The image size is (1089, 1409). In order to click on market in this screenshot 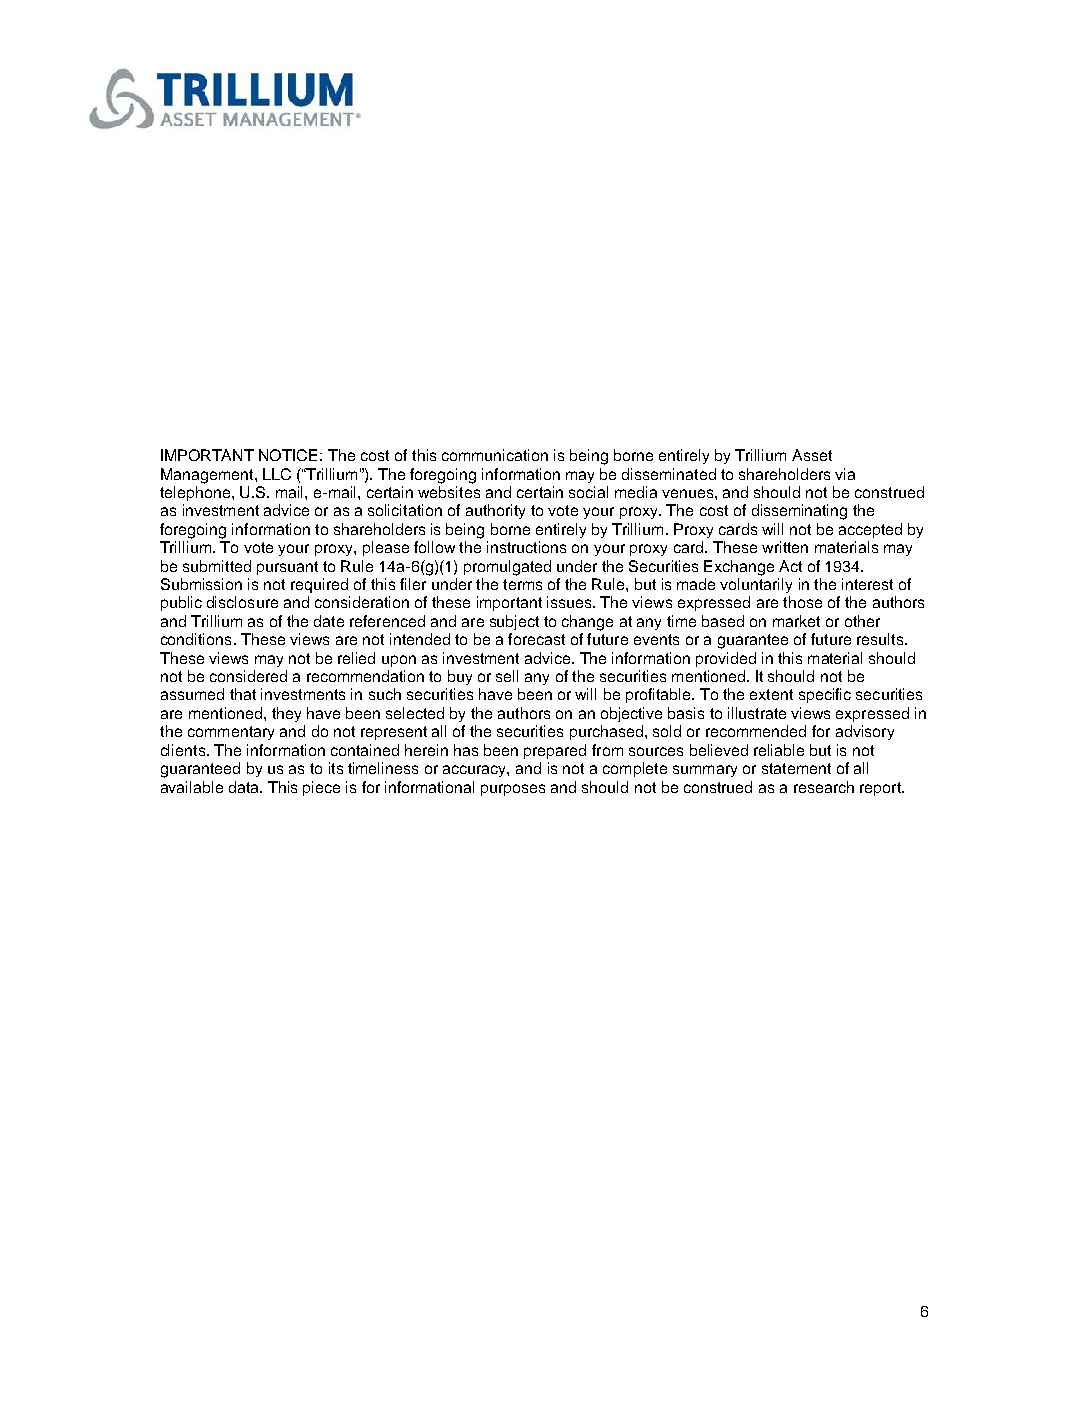, I will do `click(796, 621)`.
